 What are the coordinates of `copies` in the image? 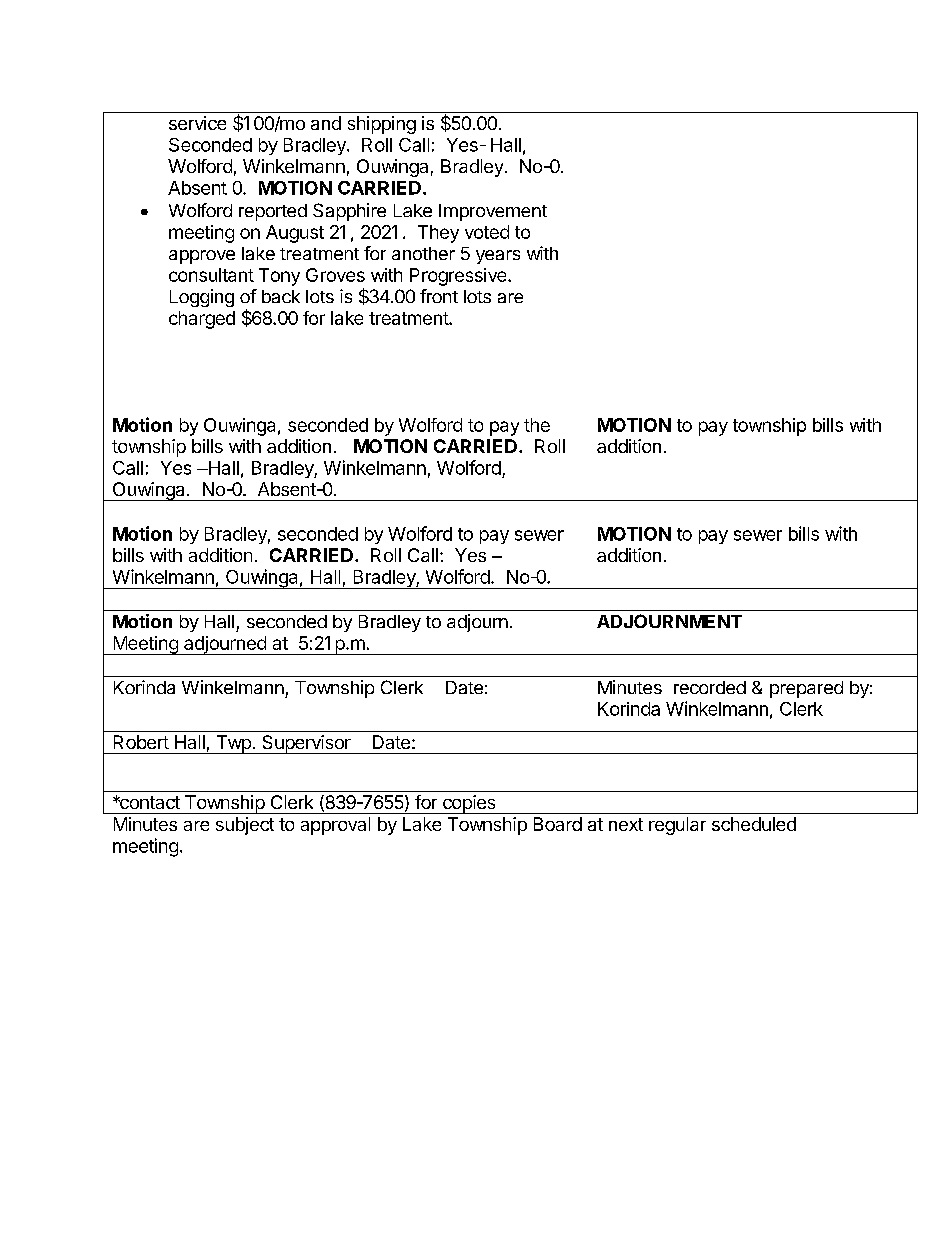 It's located at (469, 804).
